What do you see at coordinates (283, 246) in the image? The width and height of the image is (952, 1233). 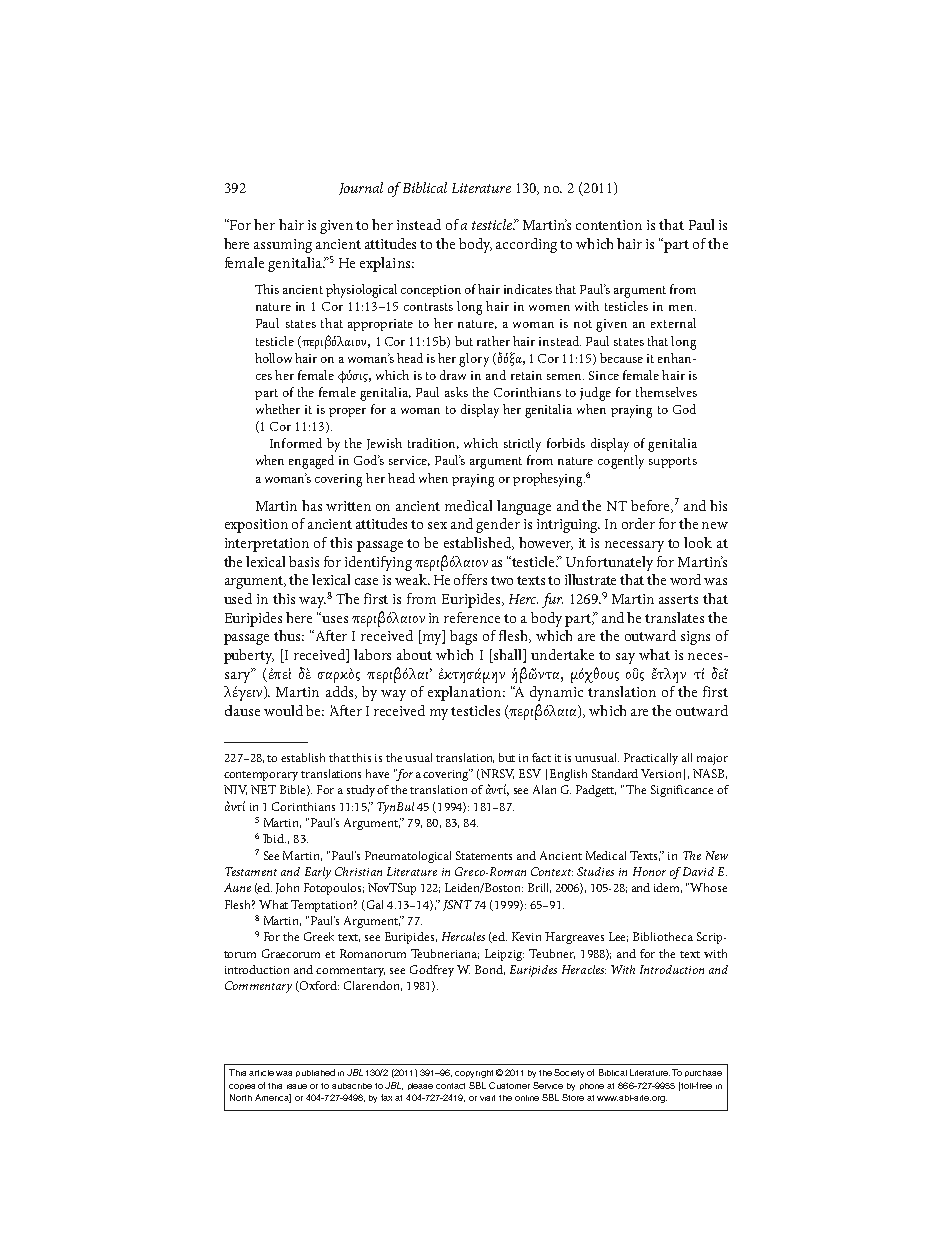 I see `assuming` at bounding box center [283, 246].
